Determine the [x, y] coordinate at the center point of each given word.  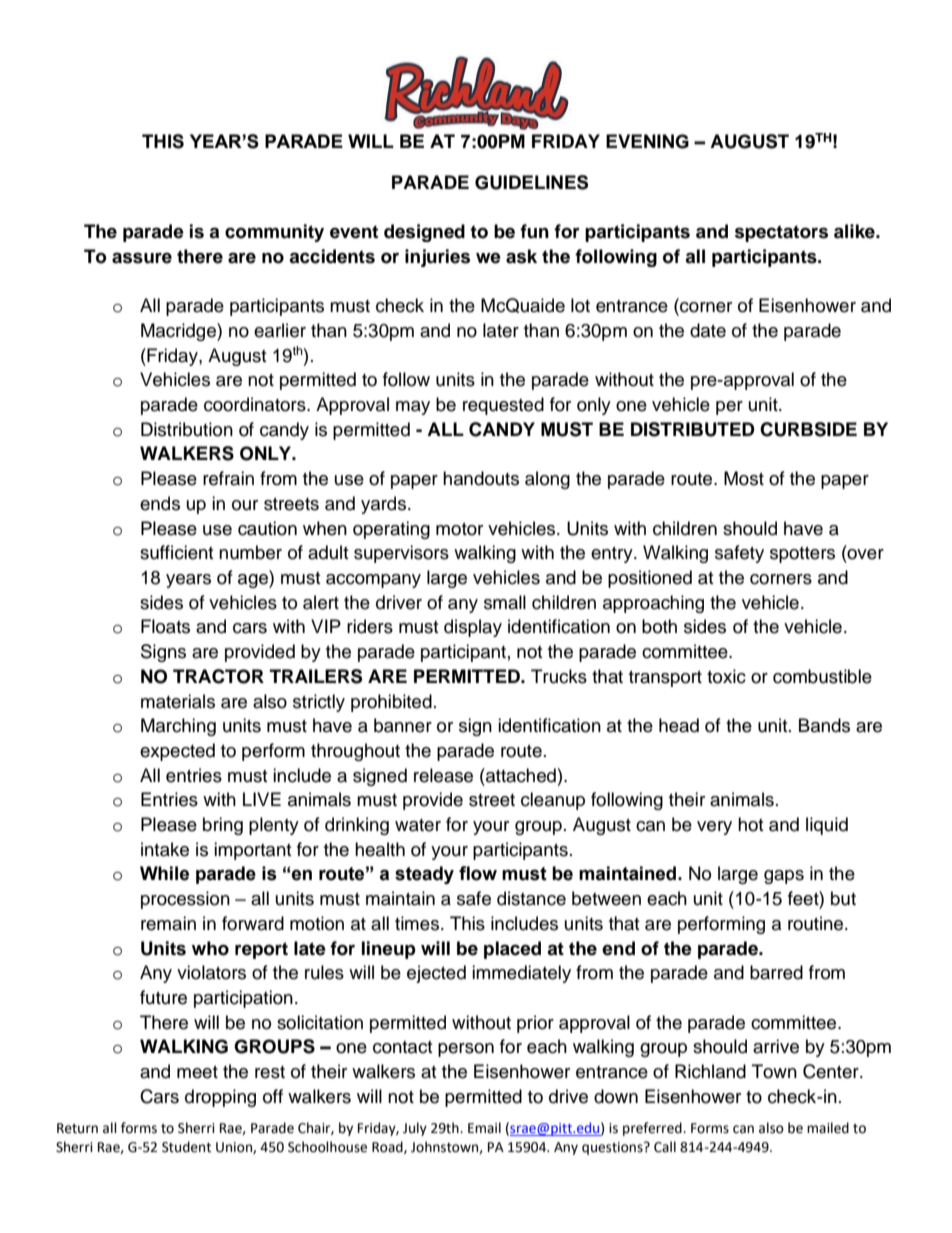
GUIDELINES [531, 182]
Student [186, 1147]
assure [142, 258]
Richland [710, 1071]
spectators [781, 233]
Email [484, 1128]
